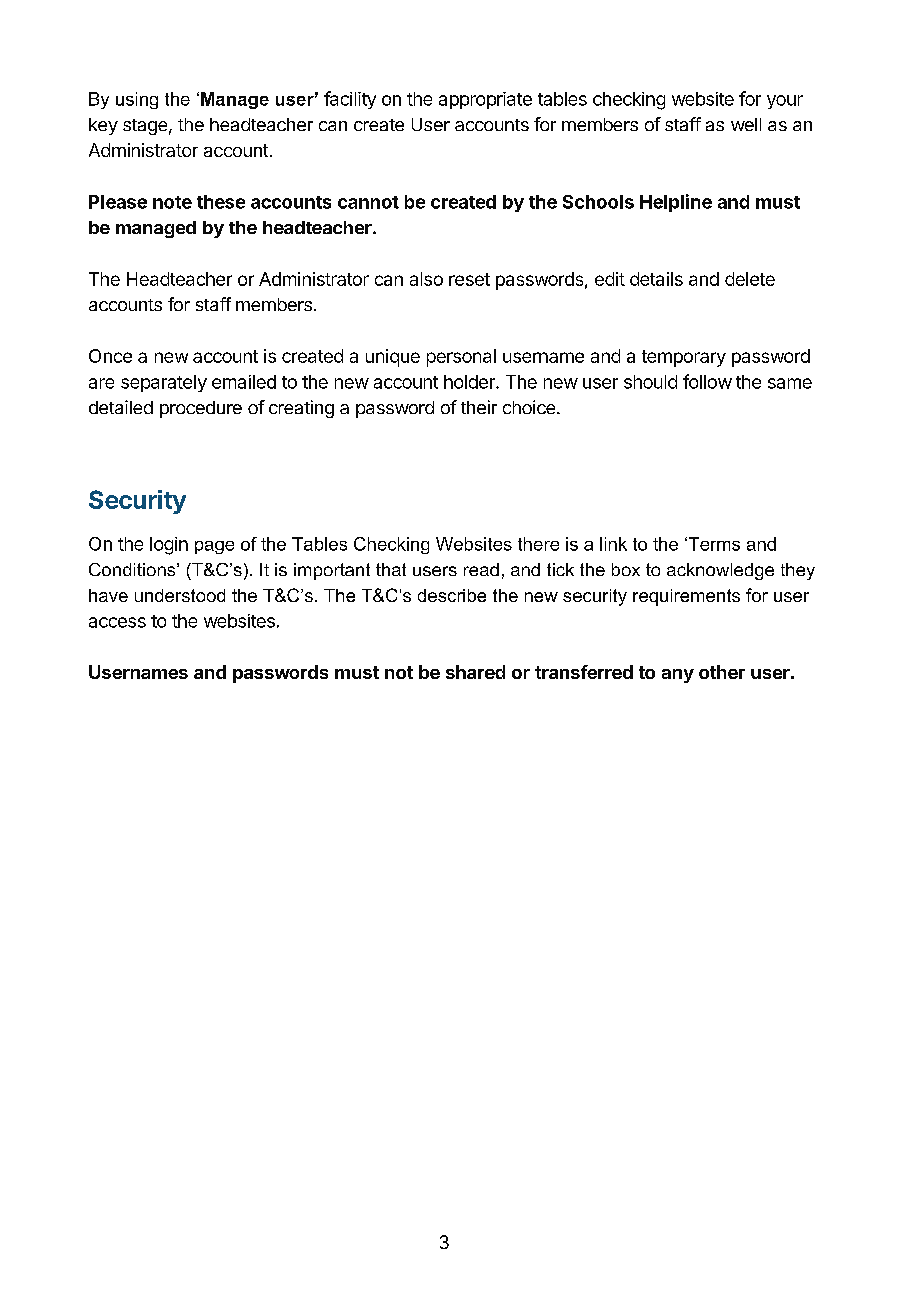 Image resolution: width=924 pixels, height=1308 pixels. Describe the element at coordinates (470, 382) in the screenshot. I see `holder` at that location.
